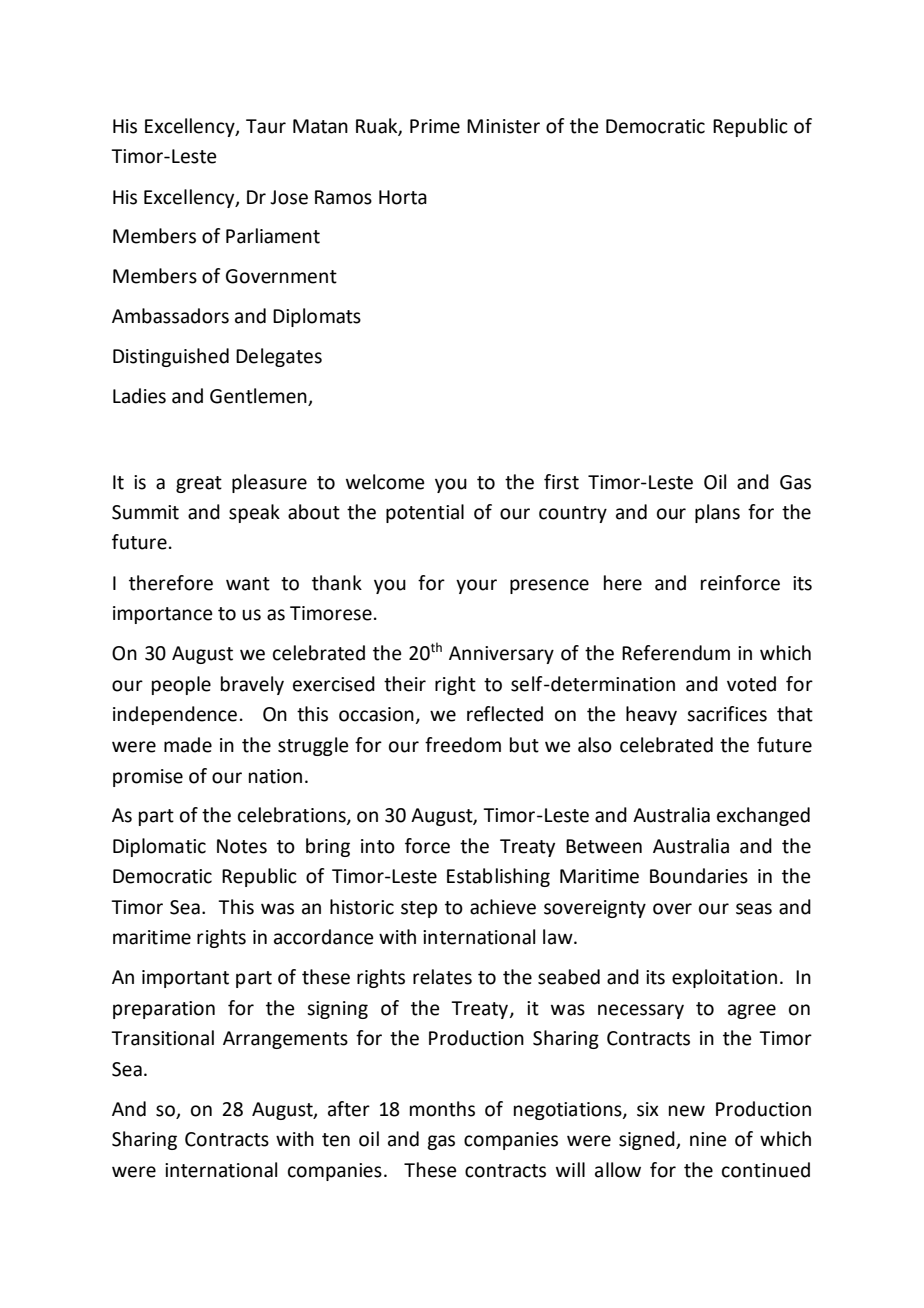 The image size is (924, 1308). Describe the element at coordinates (503, 126) in the image. I see `Minister` at that location.
